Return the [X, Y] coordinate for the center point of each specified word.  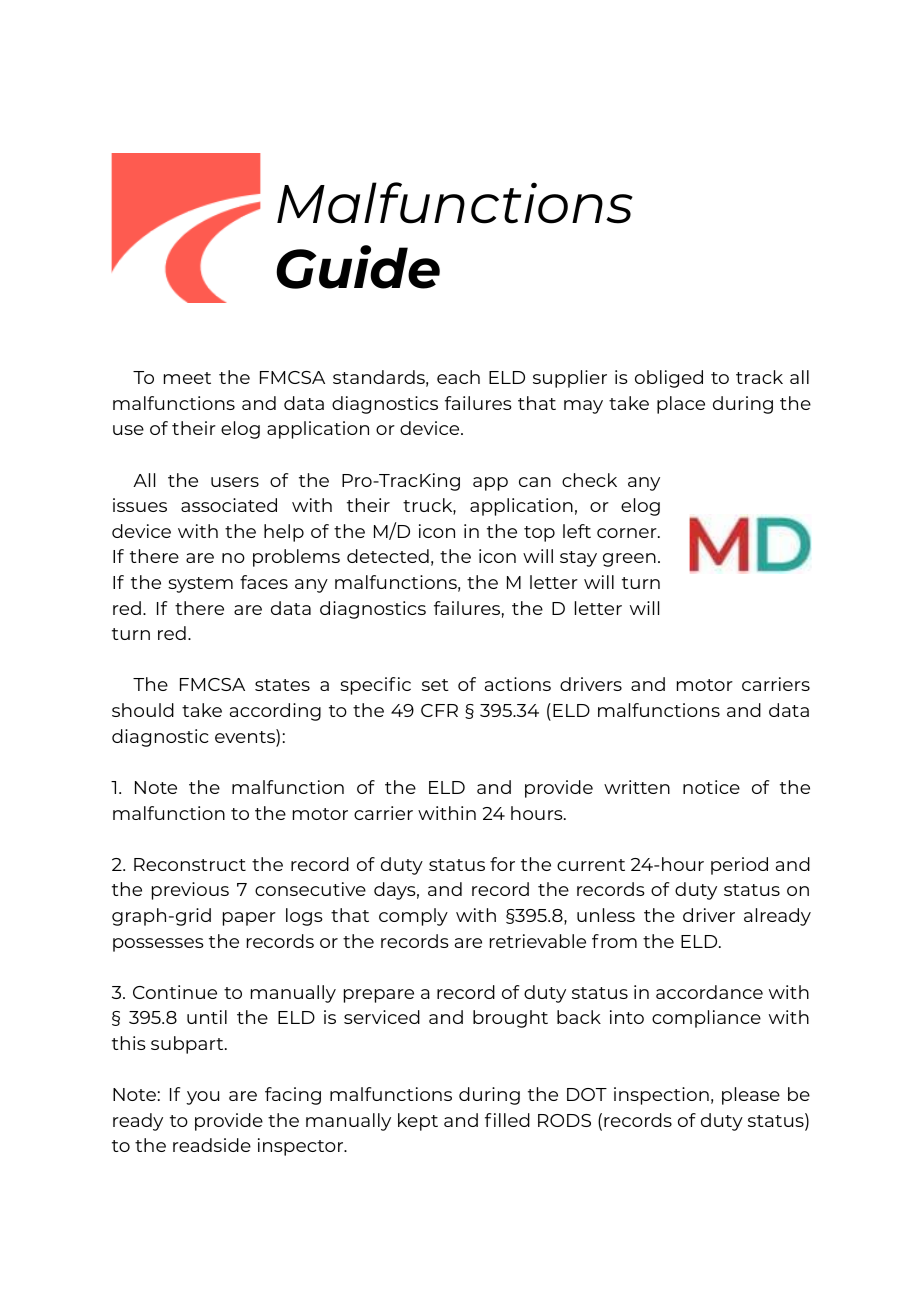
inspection [661, 1096]
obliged [669, 379]
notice [711, 787]
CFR [439, 710]
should [143, 710]
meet [187, 378]
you [202, 1098]
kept [418, 1122]
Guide [358, 267]
